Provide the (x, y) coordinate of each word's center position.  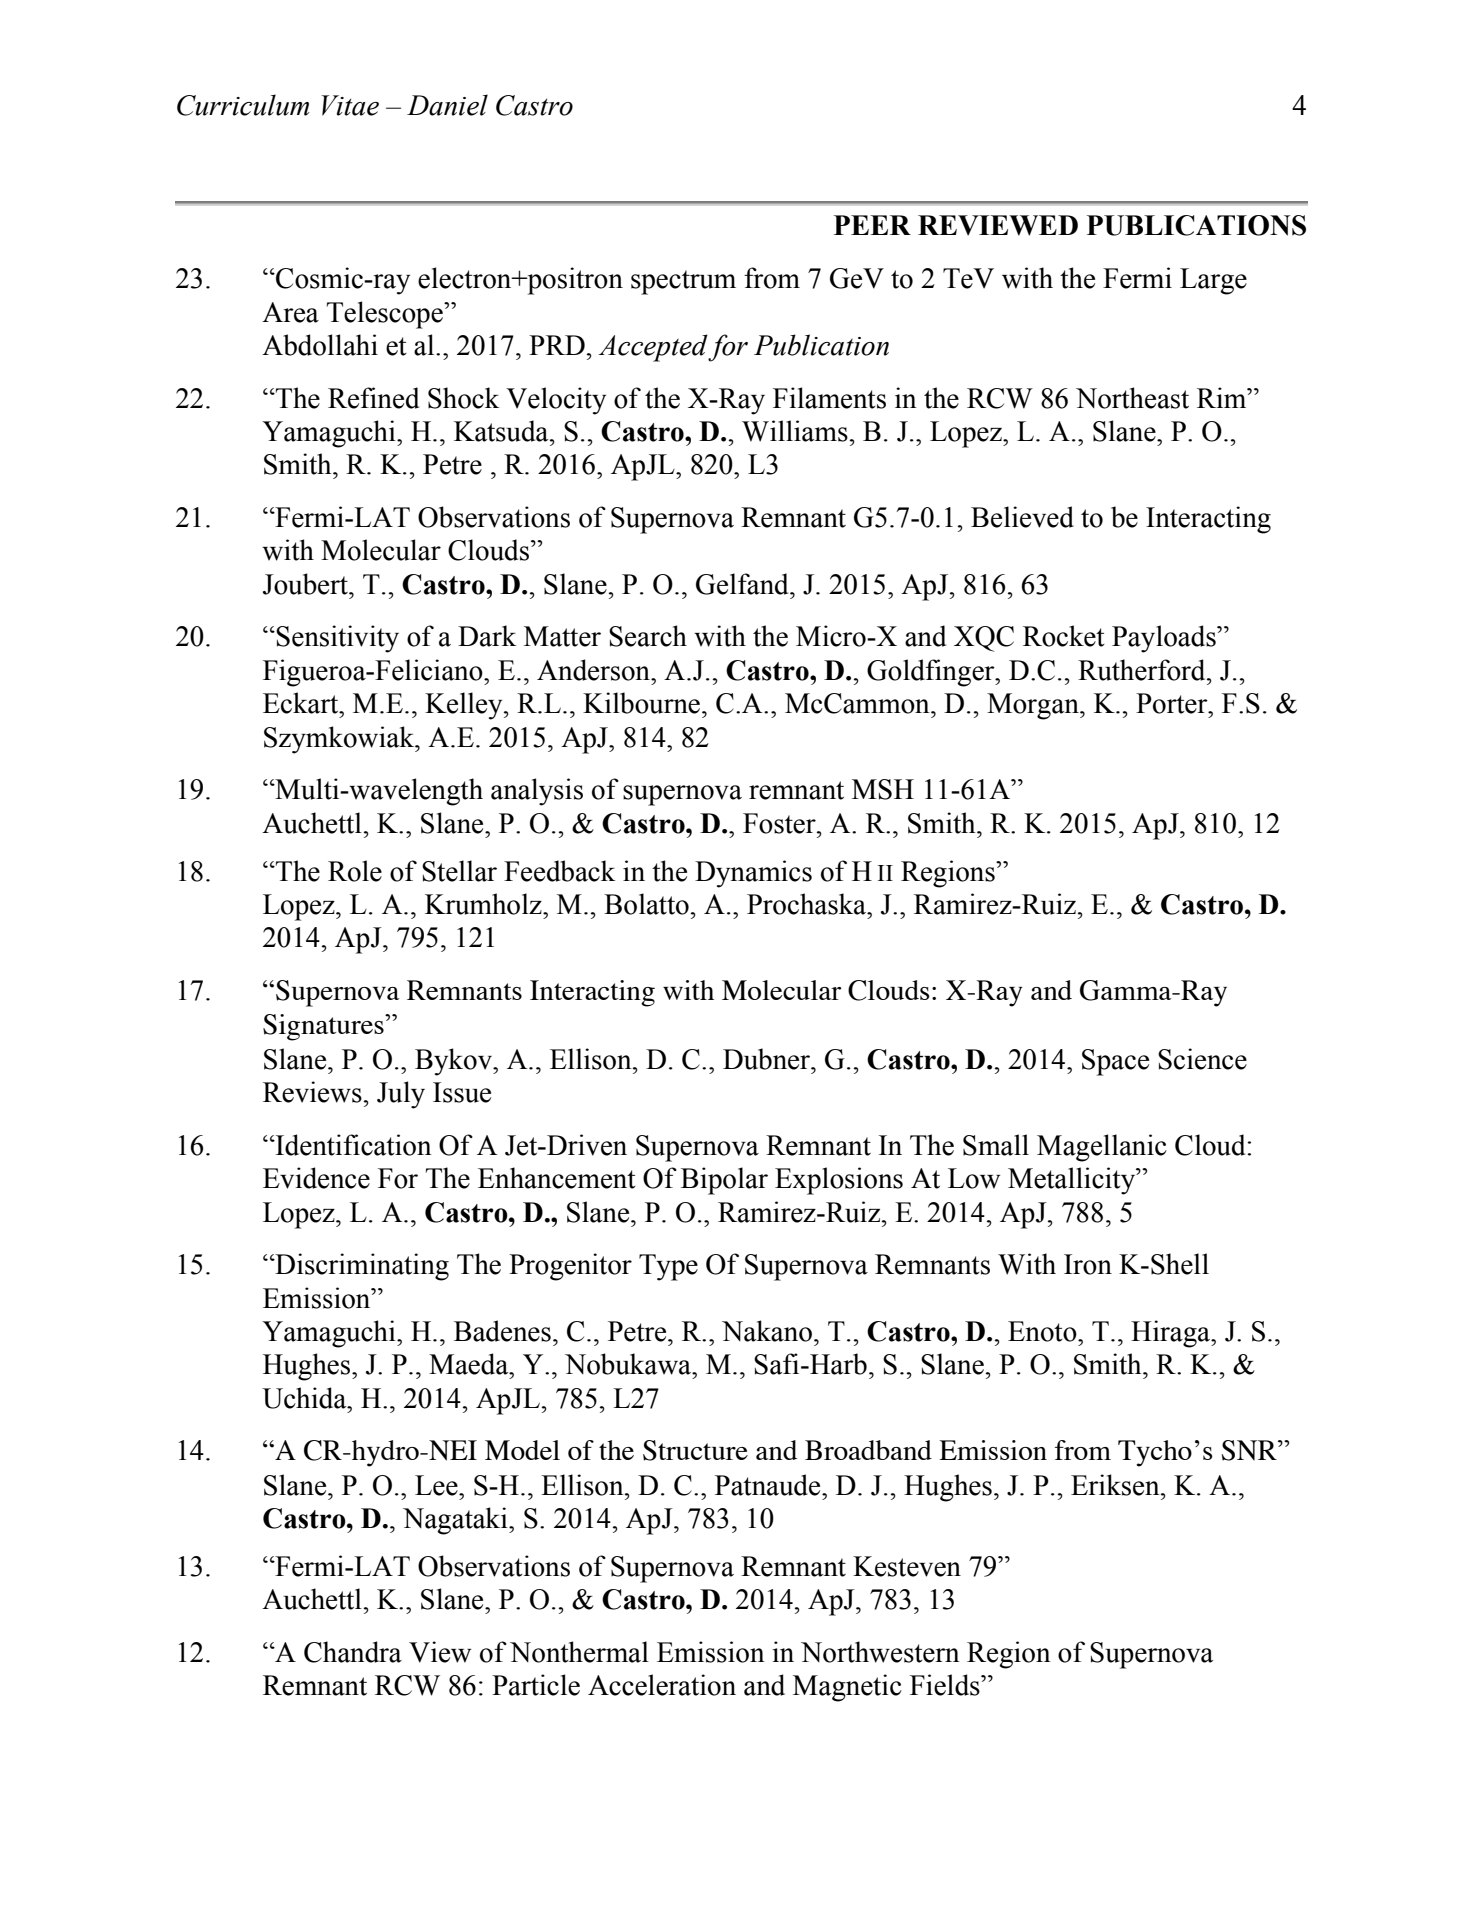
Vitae (350, 105)
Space (1115, 1062)
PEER (872, 225)
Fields (946, 1685)
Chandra (353, 1652)
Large (1213, 281)
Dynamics (753, 874)
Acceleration (662, 1685)
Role (355, 871)
